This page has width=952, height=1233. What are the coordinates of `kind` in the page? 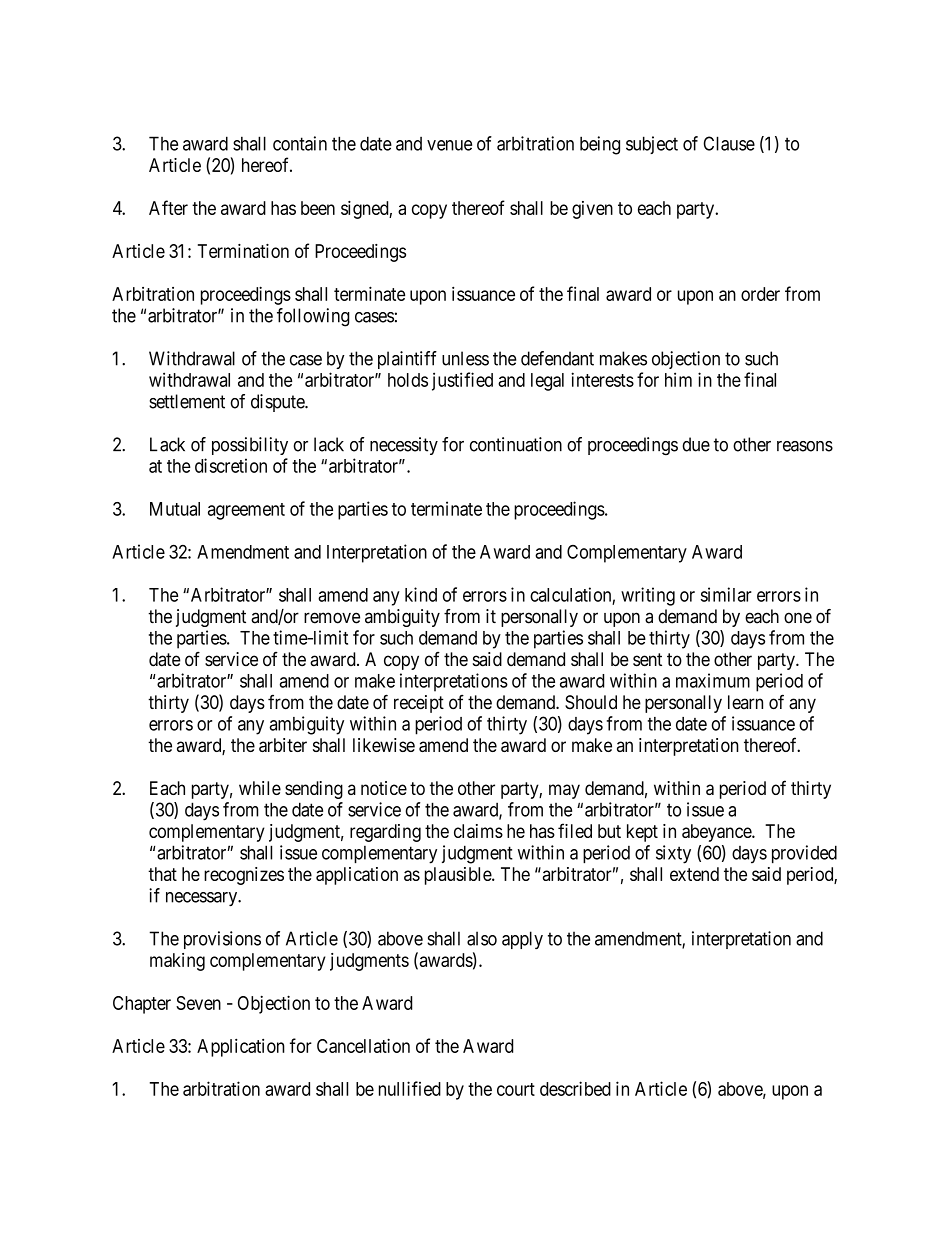 It's located at (421, 594).
